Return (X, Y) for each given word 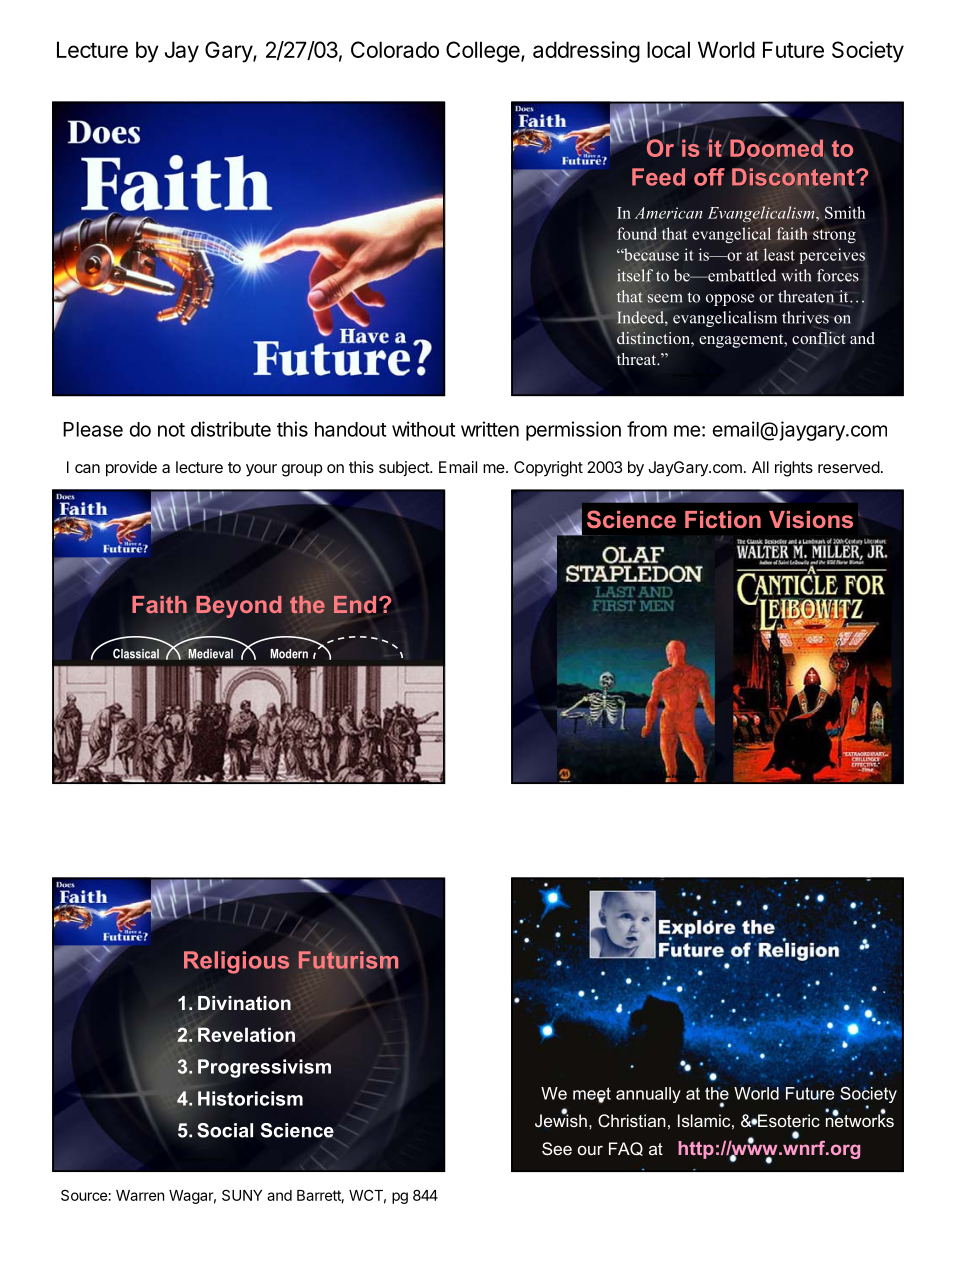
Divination (244, 1003)
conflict (819, 338)
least (779, 254)
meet (592, 1094)
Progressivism (264, 1068)
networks (860, 1119)
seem (665, 298)
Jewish (561, 1119)
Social (225, 1130)
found (637, 233)
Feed (658, 177)
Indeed (641, 318)
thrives (805, 317)
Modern (289, 654)
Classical (137, 653)
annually (648, 1095)
